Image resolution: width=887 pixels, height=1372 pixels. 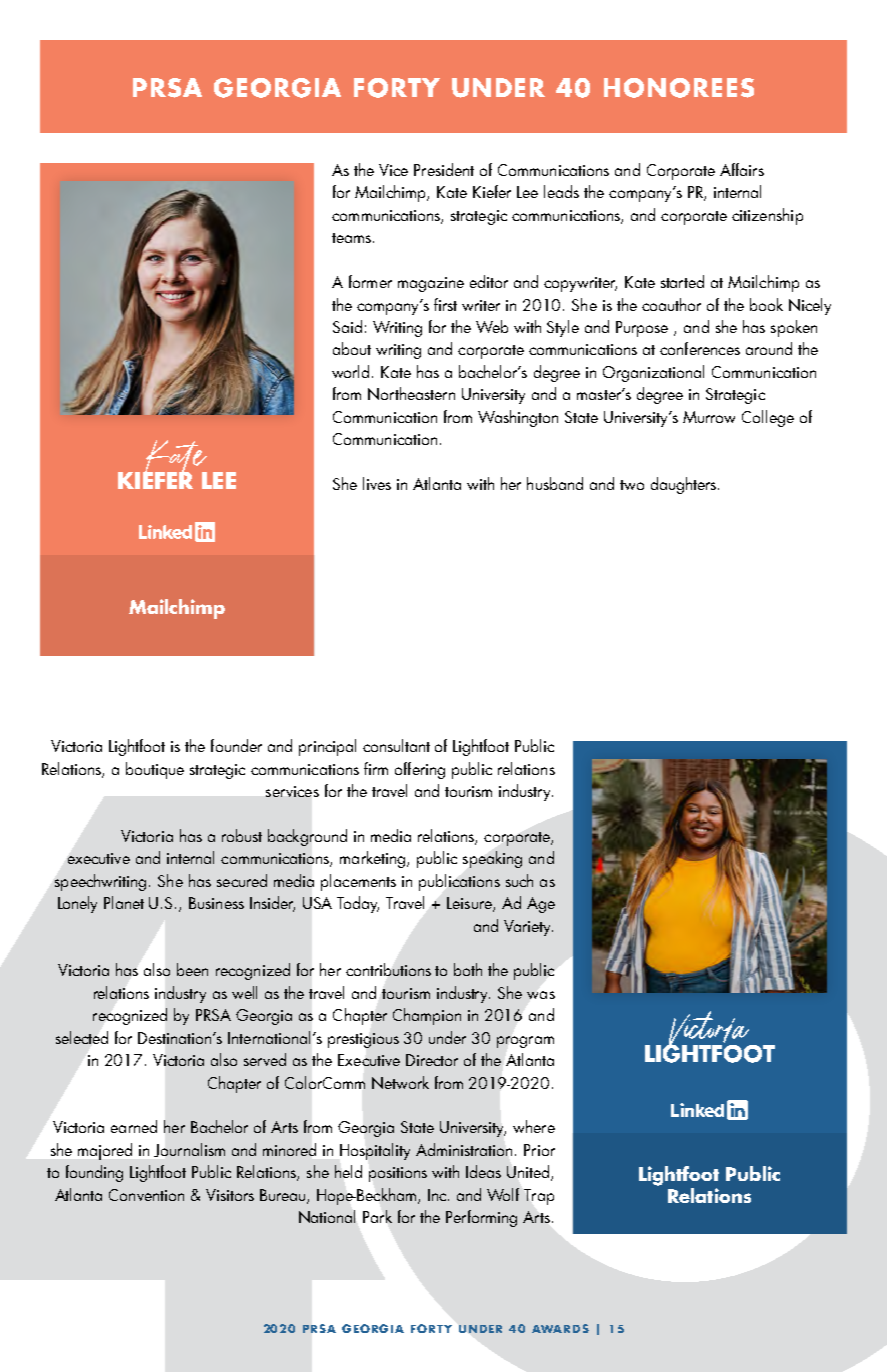 I want to click on AWARDS, so click(x=560, y=1328).
